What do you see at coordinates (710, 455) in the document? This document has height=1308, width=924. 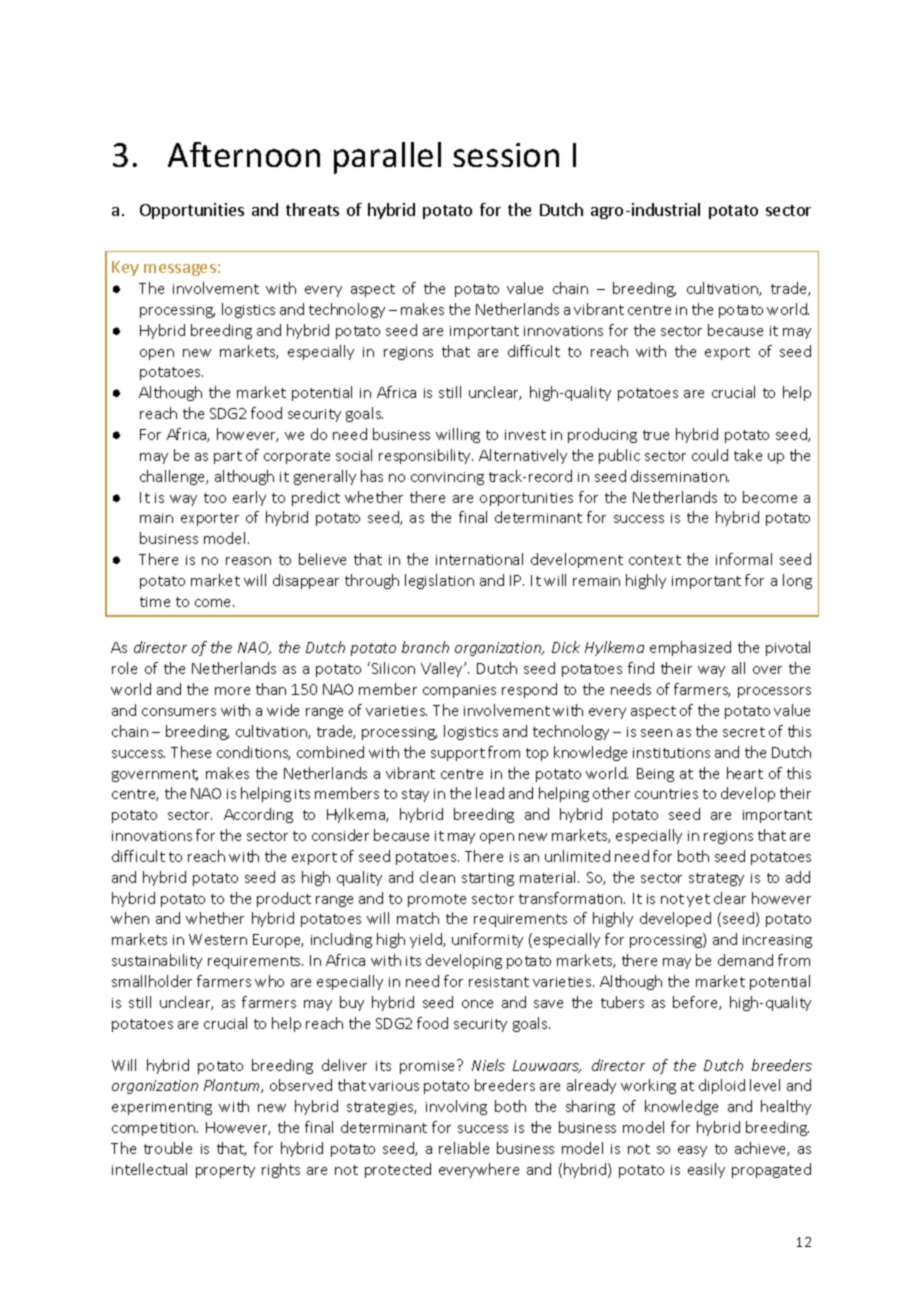 I see `could` at bounding box center [710, 455].
